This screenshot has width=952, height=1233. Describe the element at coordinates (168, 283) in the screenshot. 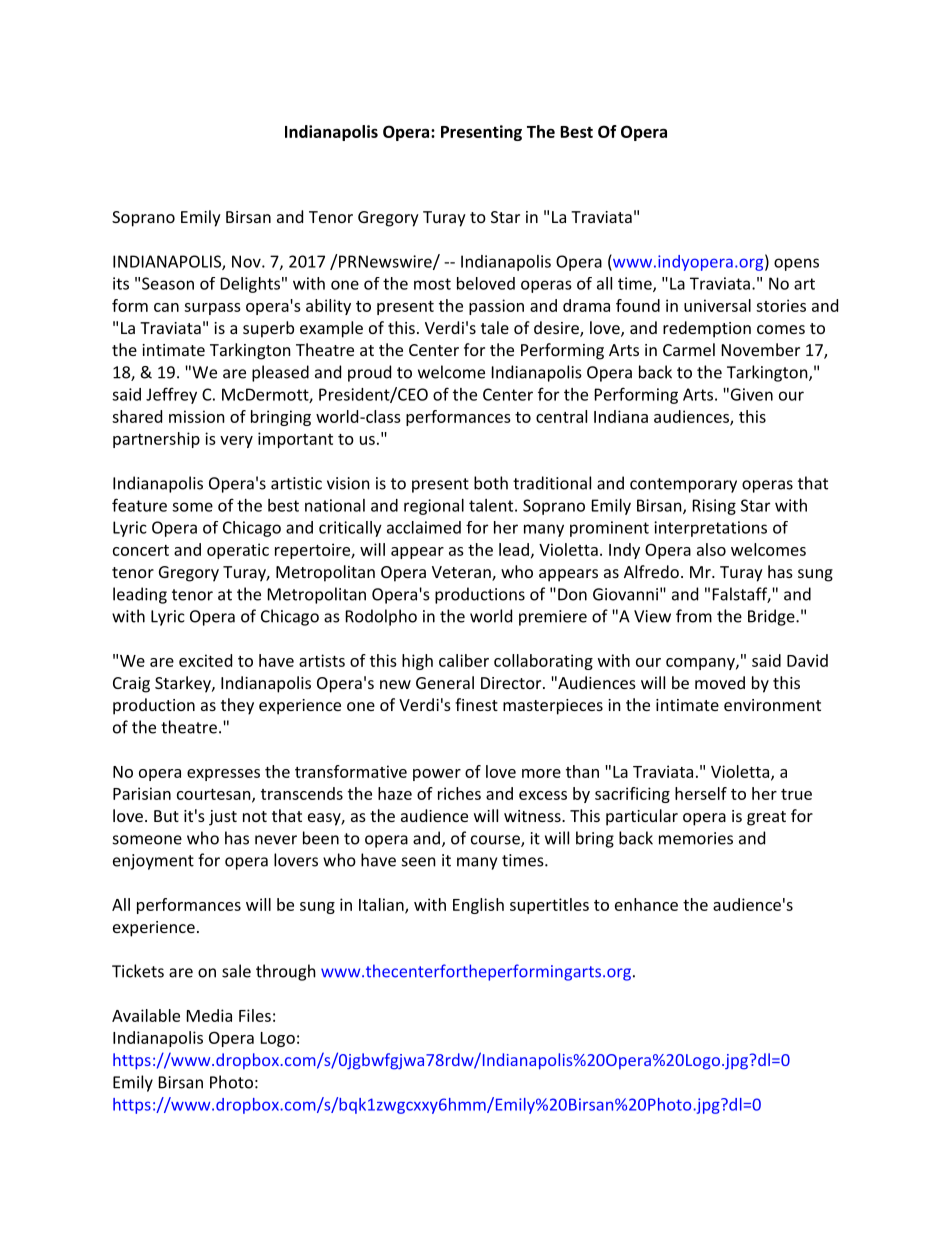

I see `Season` at that location.
